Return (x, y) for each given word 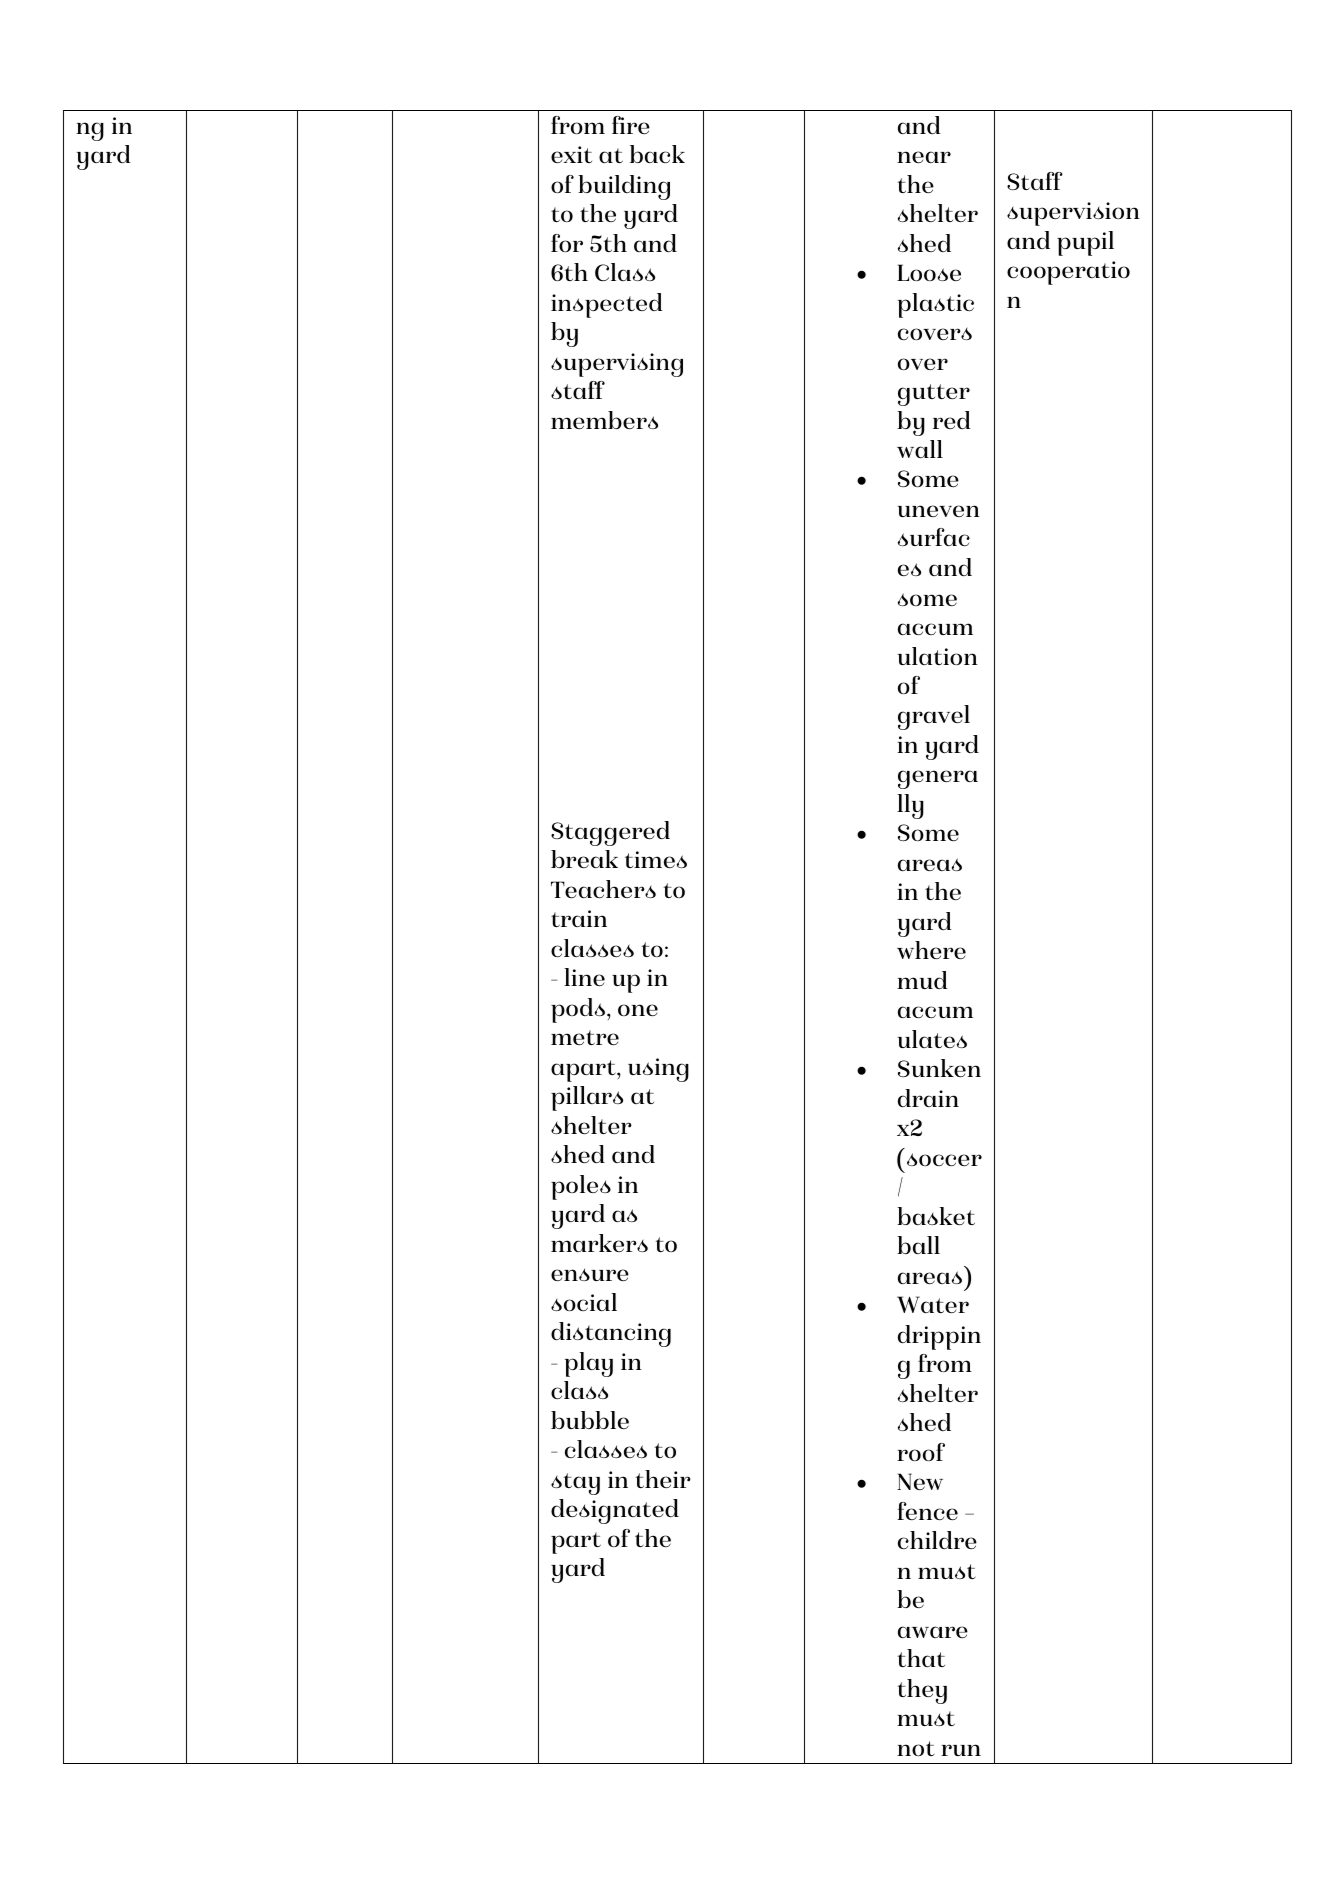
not (916, 1748)
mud (922, 980)
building (624, 187)
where (931, 950)
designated (615, 1511)
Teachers (603, 889)
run (961, 1750)
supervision (1073, 214)
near (924, 157)
